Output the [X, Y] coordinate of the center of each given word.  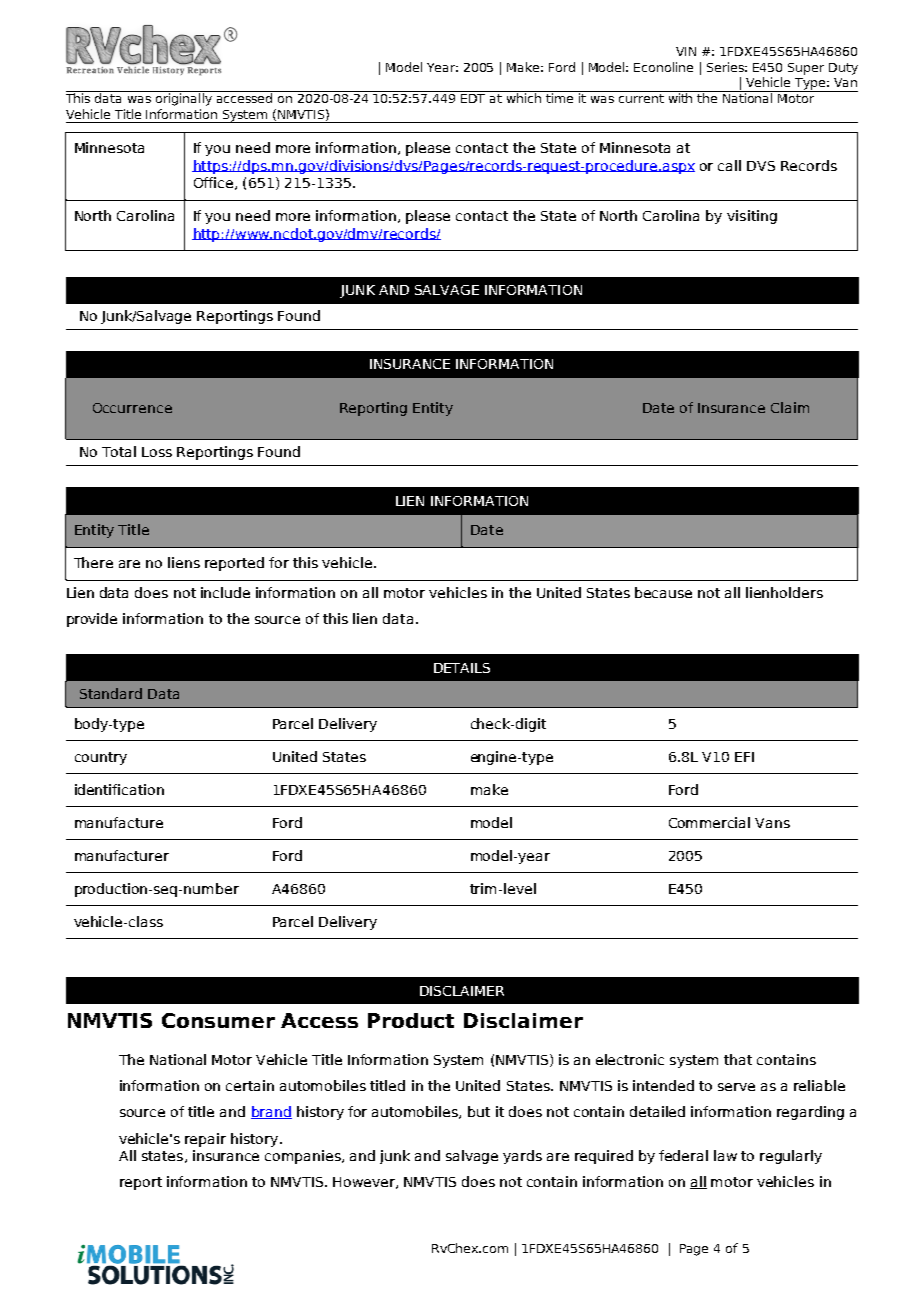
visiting [752, 217]
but [479, 1111]
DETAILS [462, 668]
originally [184, 98]
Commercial [709, 822]
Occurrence [132, 408]
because [663, 592]
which [524, 97]
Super [806, 69]
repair [205, 1140]
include [225, 592]
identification [119, 789]
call [729, 165]
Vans [772, 823]
